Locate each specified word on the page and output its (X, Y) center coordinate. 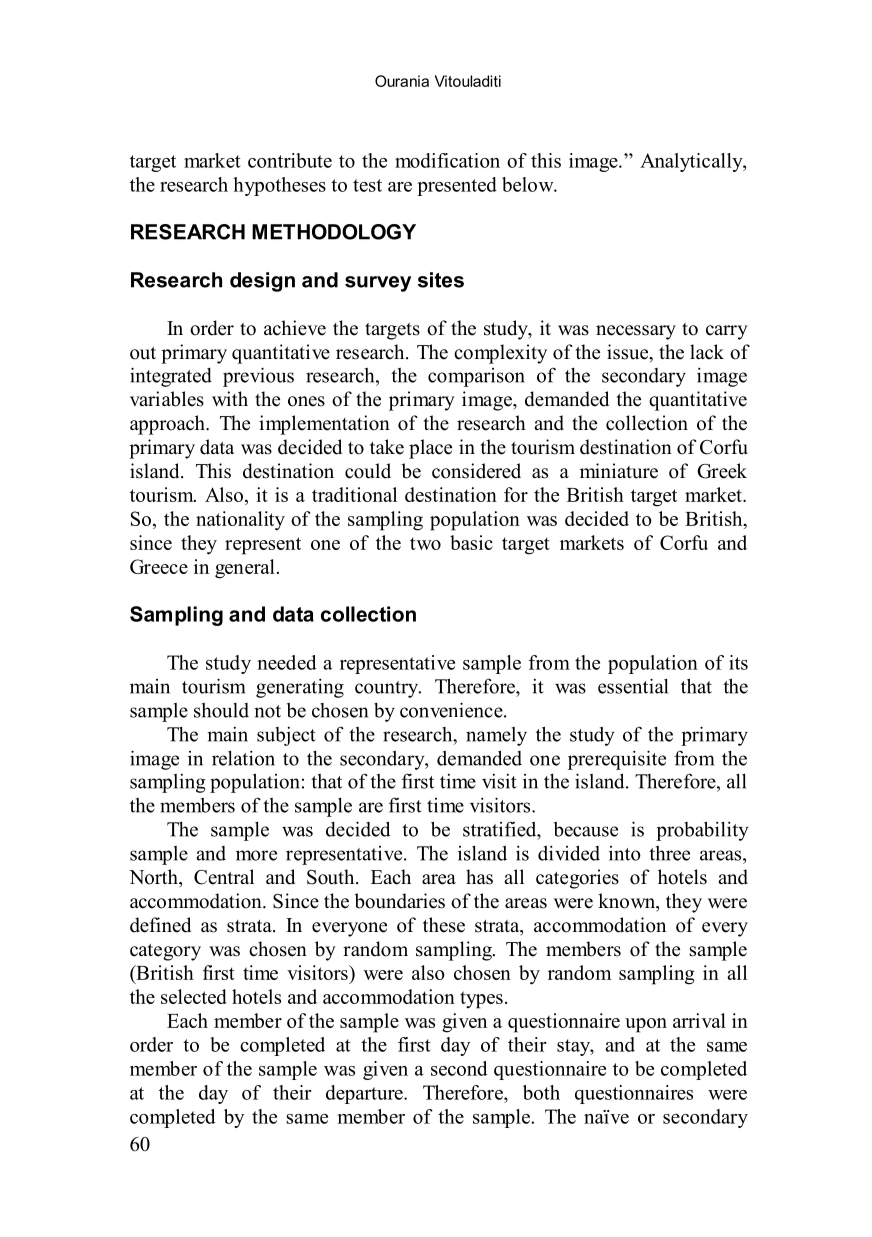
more (256, 855)
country (387, 689)
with (230, 398)
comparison (476, 377)
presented (457, 186)
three (669, 853)
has (479, 877)
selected (194, 996)
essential (633, 686)
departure (365, 1094)
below (529, 184)
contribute (290, 160)
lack (707, 352)
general (245, 569)
